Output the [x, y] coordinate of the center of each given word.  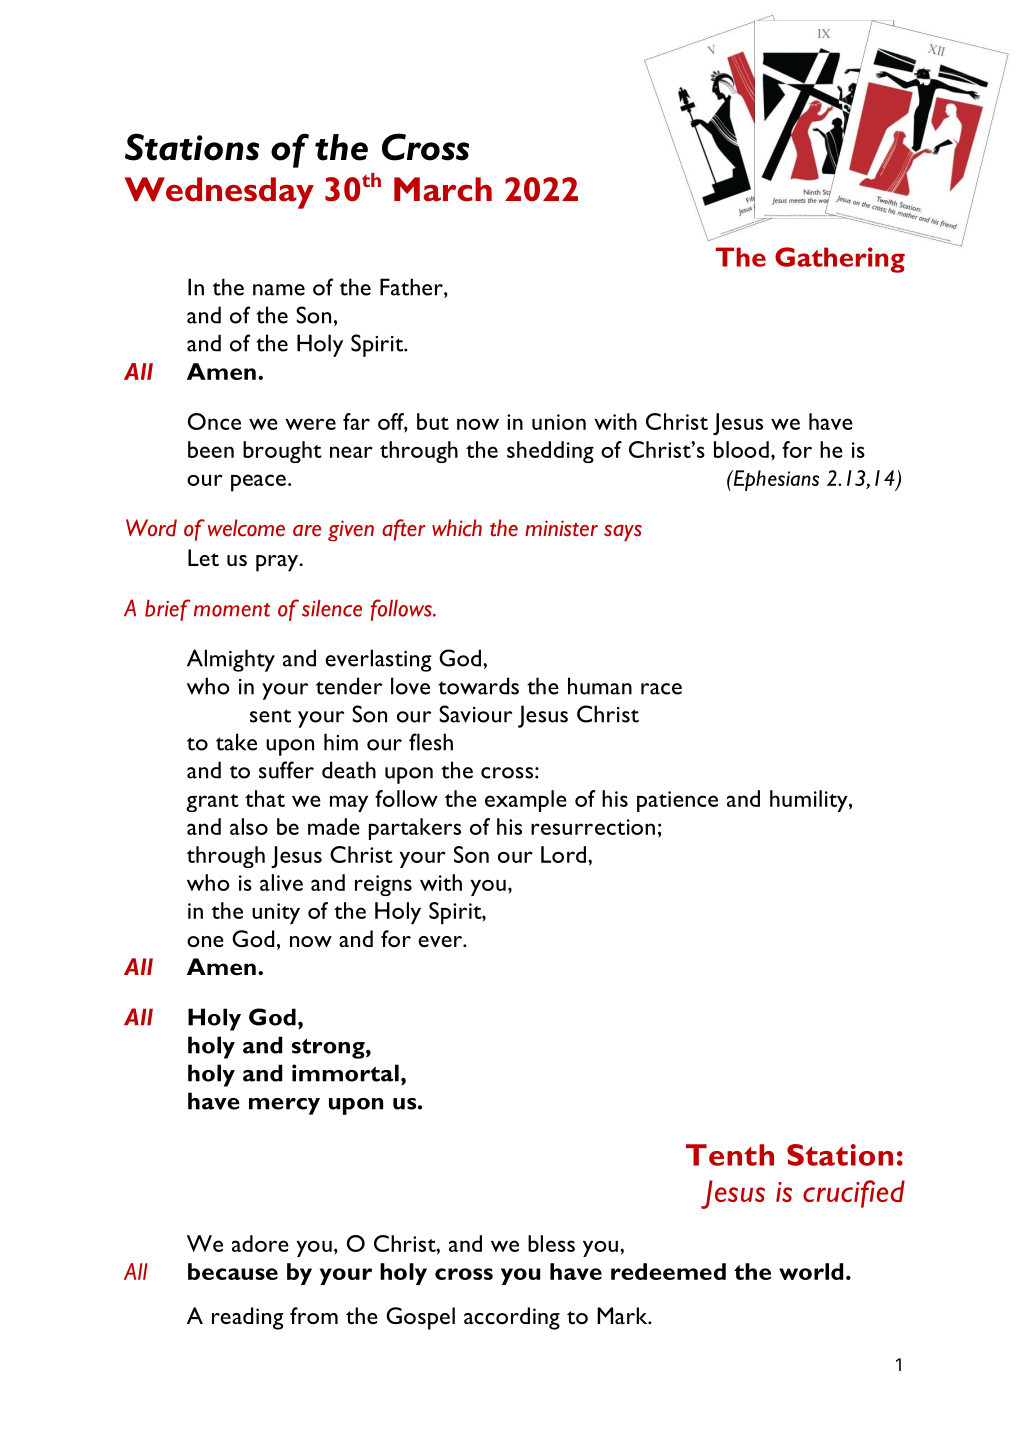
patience [677, 801]
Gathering [840, 260]
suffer [286, 770]
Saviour [475, 714]
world [811, 1271]
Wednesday [219, 193]
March [443, 189]
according [512, 1318]
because [233, 1271]
